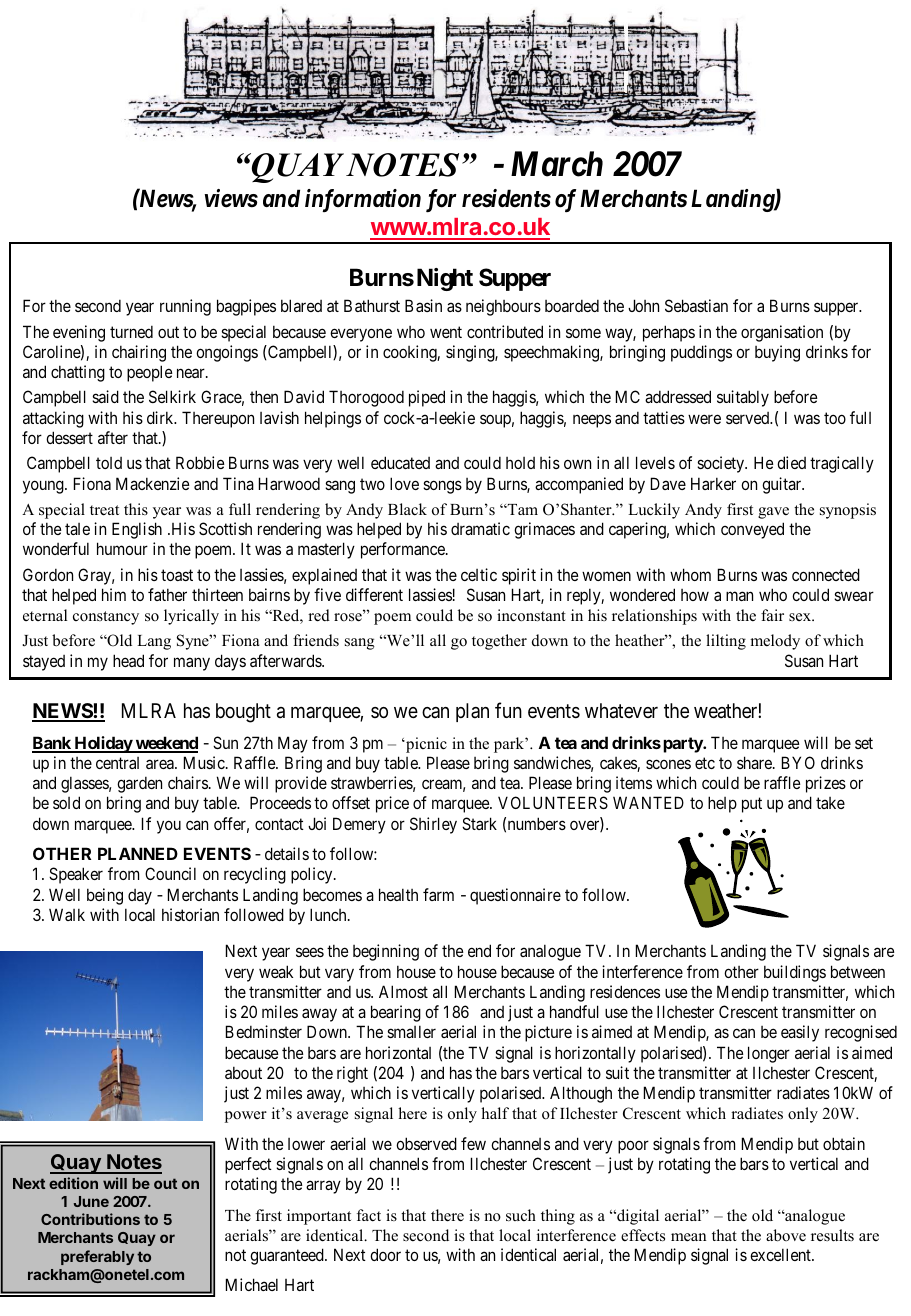 Image resolution: width=911 pixels, height=1316 pixels. I want to click on being, so click(105, 896).
